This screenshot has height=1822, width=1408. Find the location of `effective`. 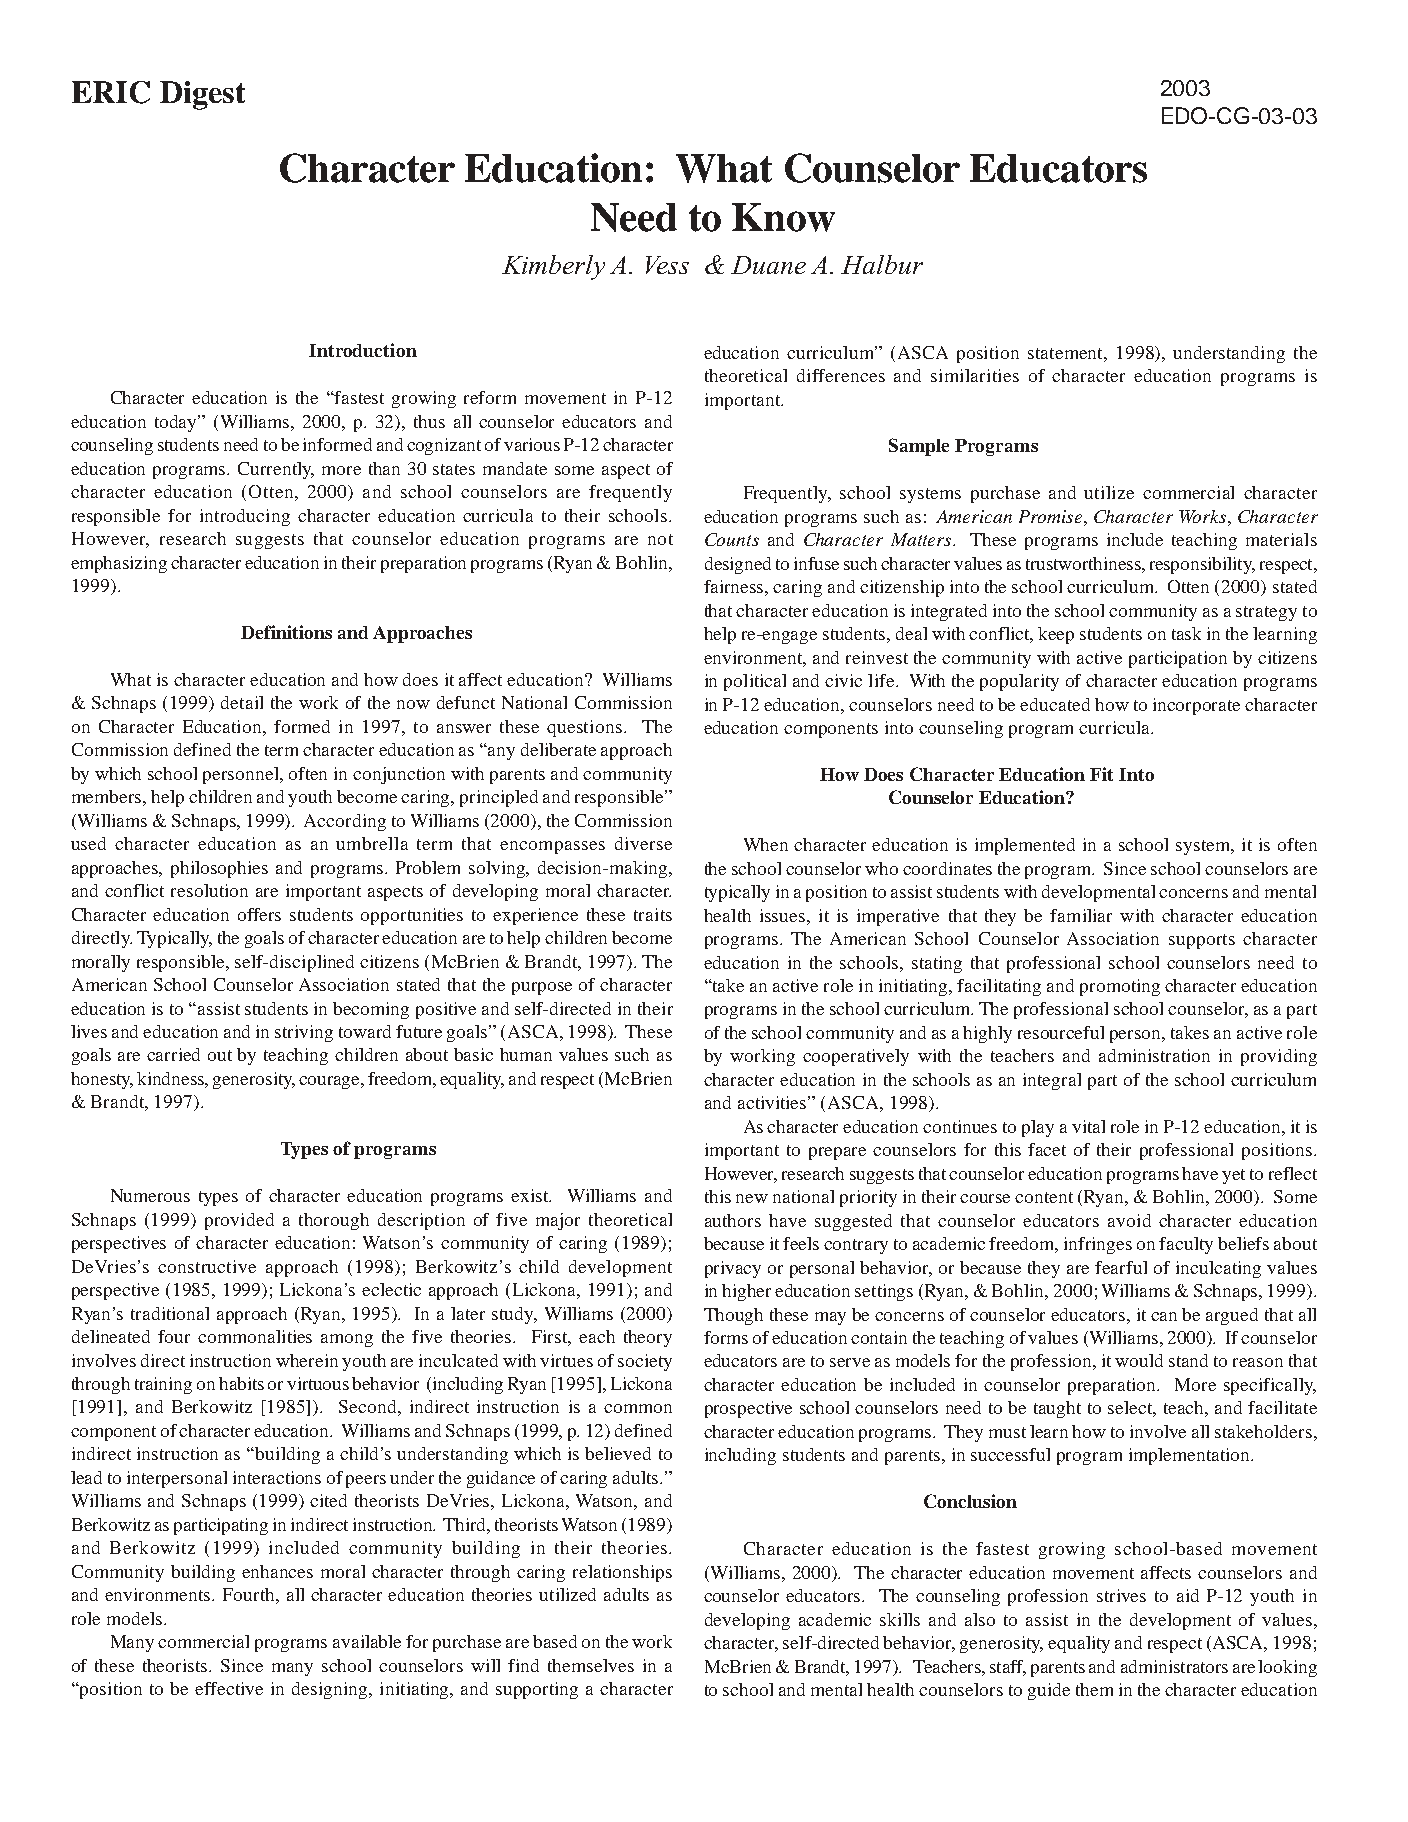

effective is located at coordinates (229, 1688).
